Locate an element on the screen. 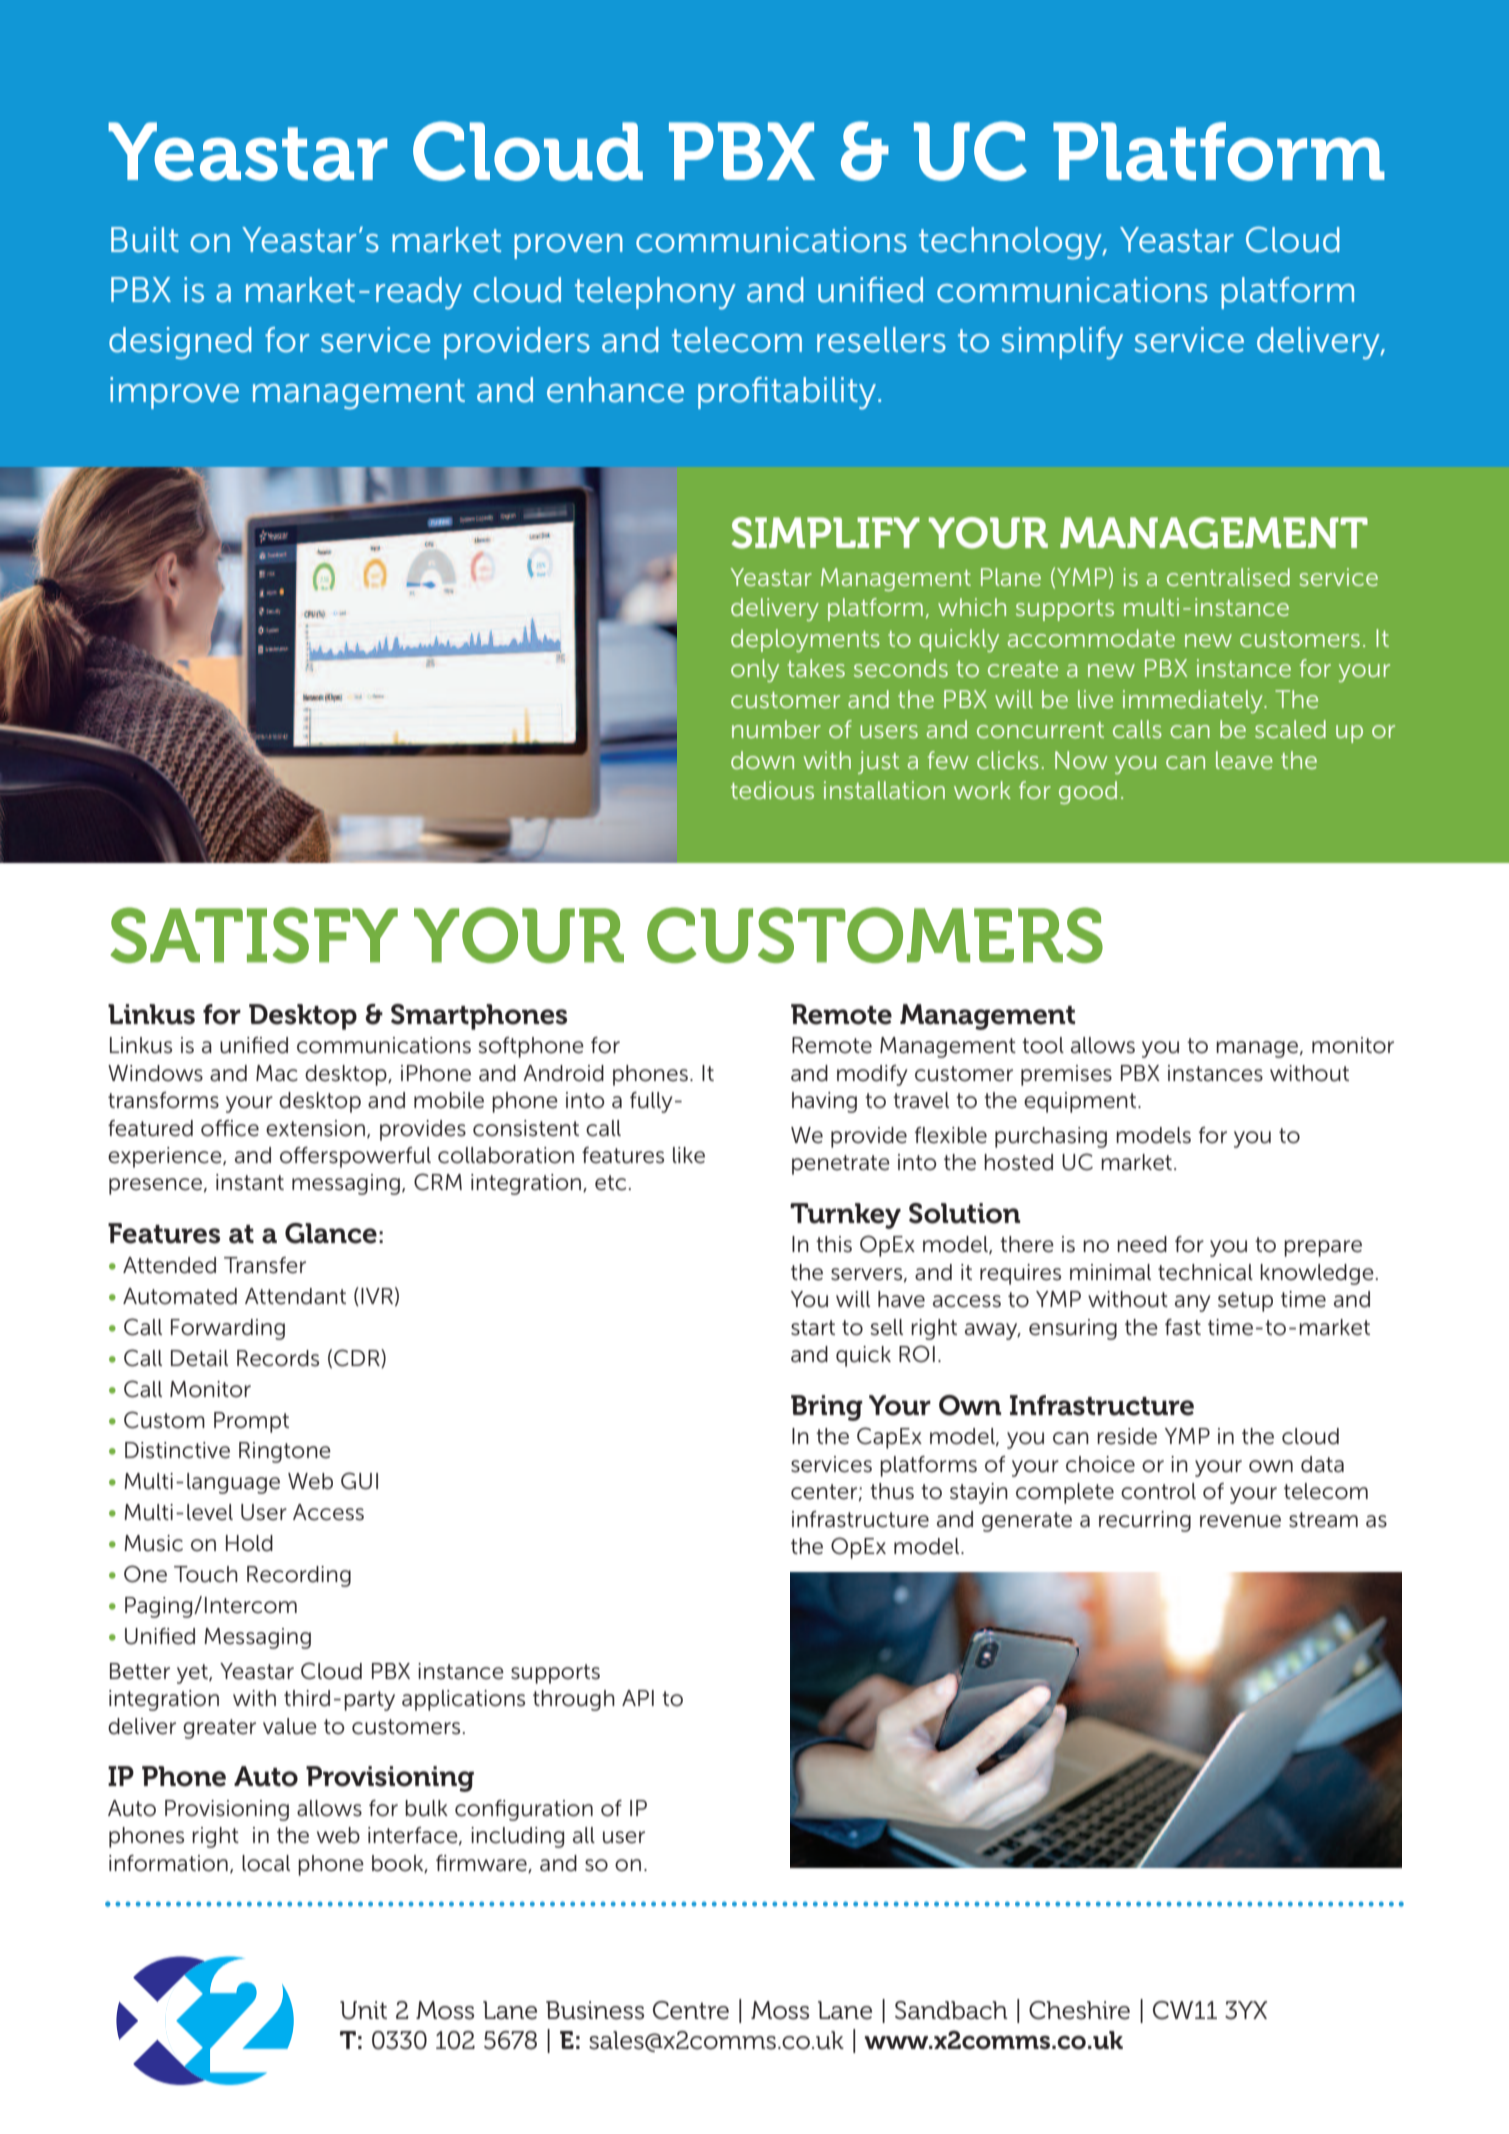 Image resolution: width=1509 pixels, height=2134 pixels. immediately is located at coordinates (1194, 701).
